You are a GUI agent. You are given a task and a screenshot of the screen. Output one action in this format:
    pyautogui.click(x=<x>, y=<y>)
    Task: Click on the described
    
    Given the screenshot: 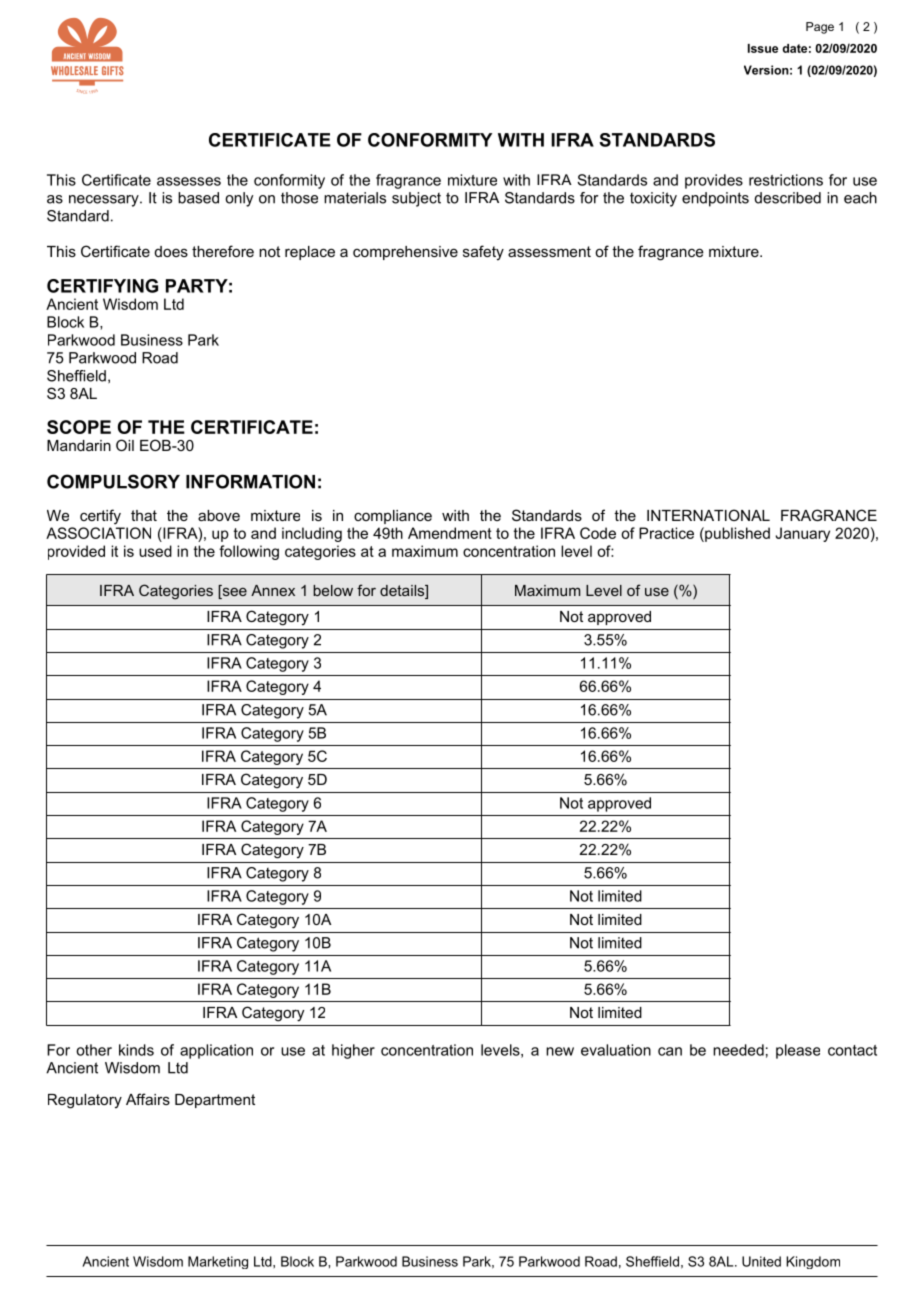 What is the action you would take?
    pyautogui.click(x=788, y=198)
